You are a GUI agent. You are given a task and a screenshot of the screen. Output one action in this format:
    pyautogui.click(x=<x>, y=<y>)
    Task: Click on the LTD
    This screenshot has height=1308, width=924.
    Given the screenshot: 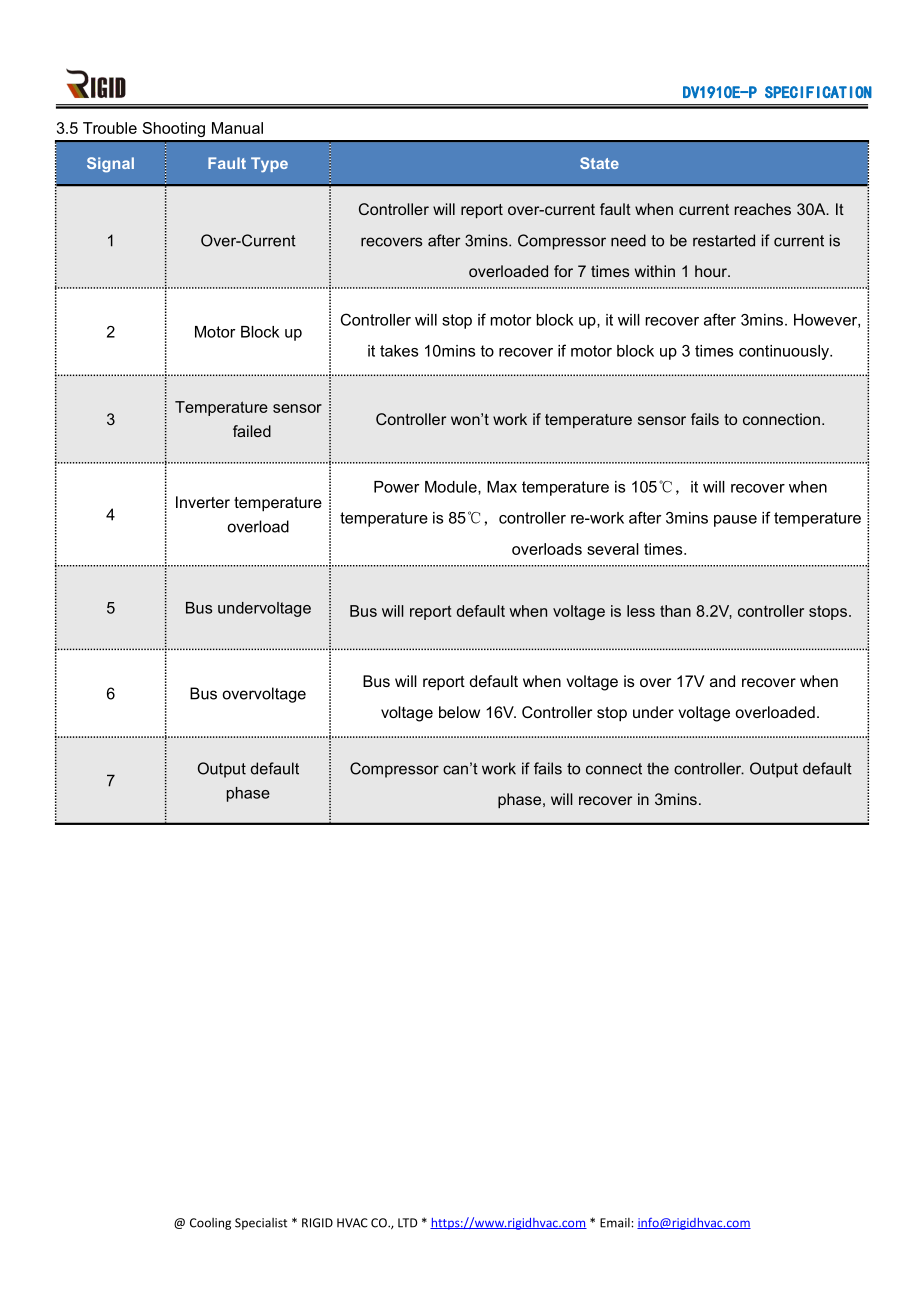 What is the action you would take?
    pyautogui.click(x=407, y=1223)
